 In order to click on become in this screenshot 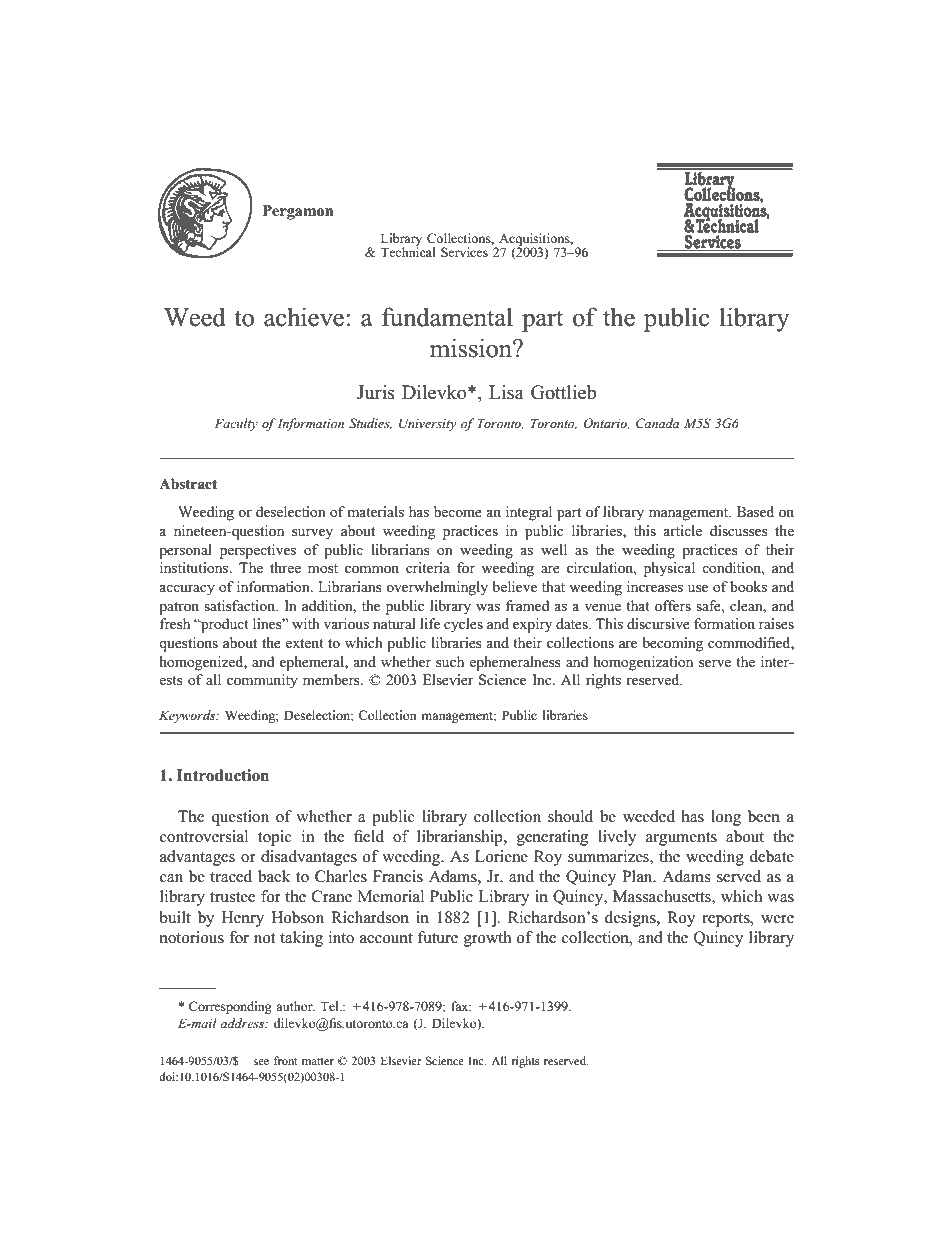, I will do `click(458, 511)`.
